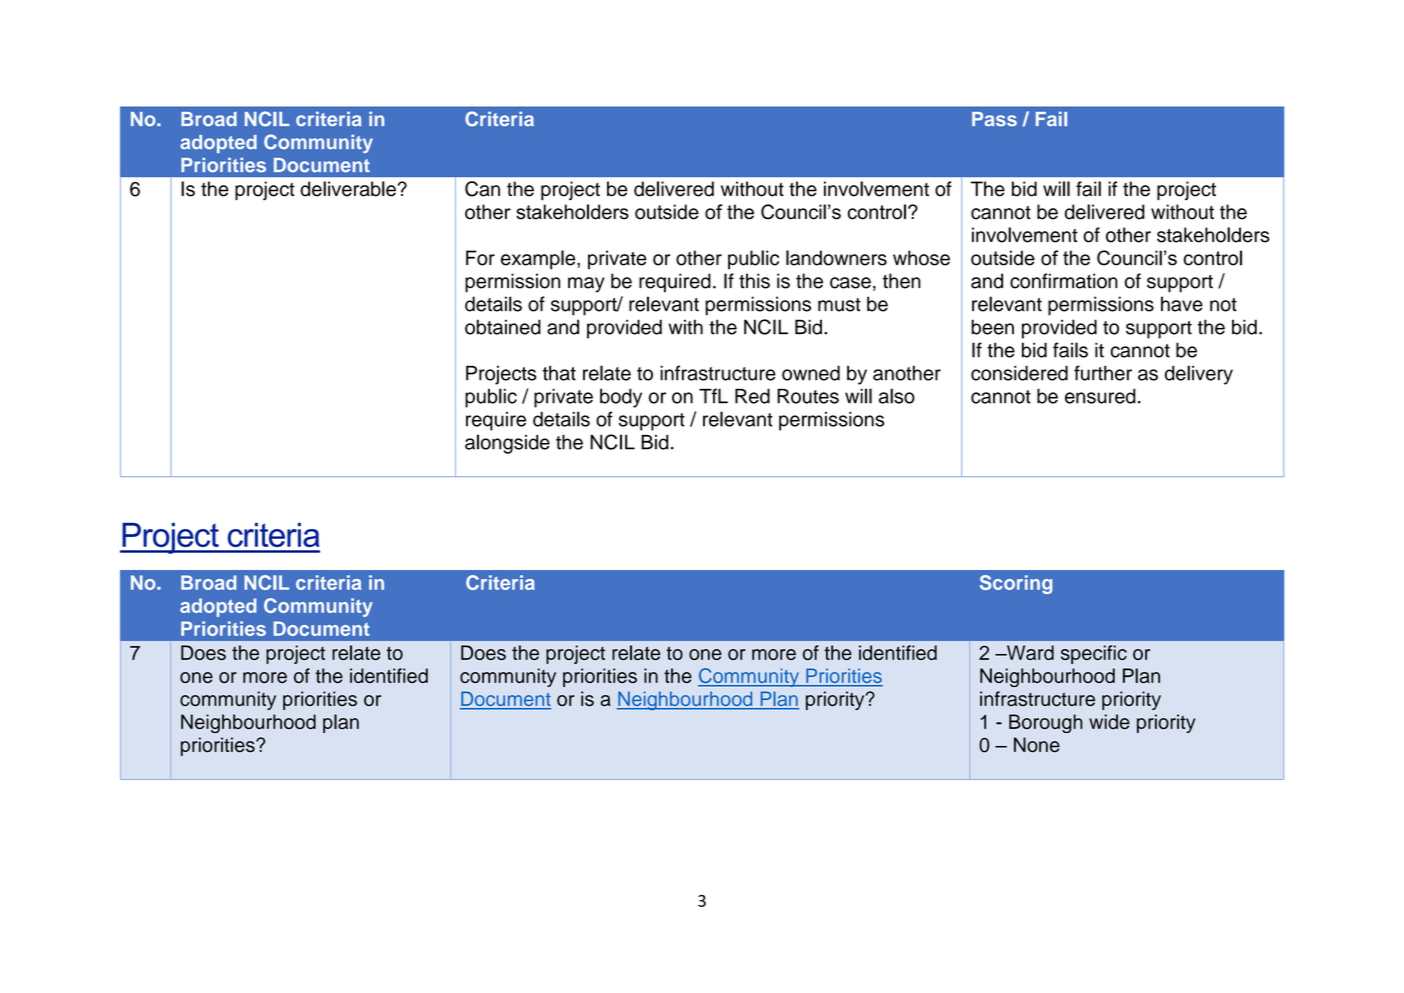  Describe the element at coordinates (1016, 584) in the page. I see `Scoring` at that location.
